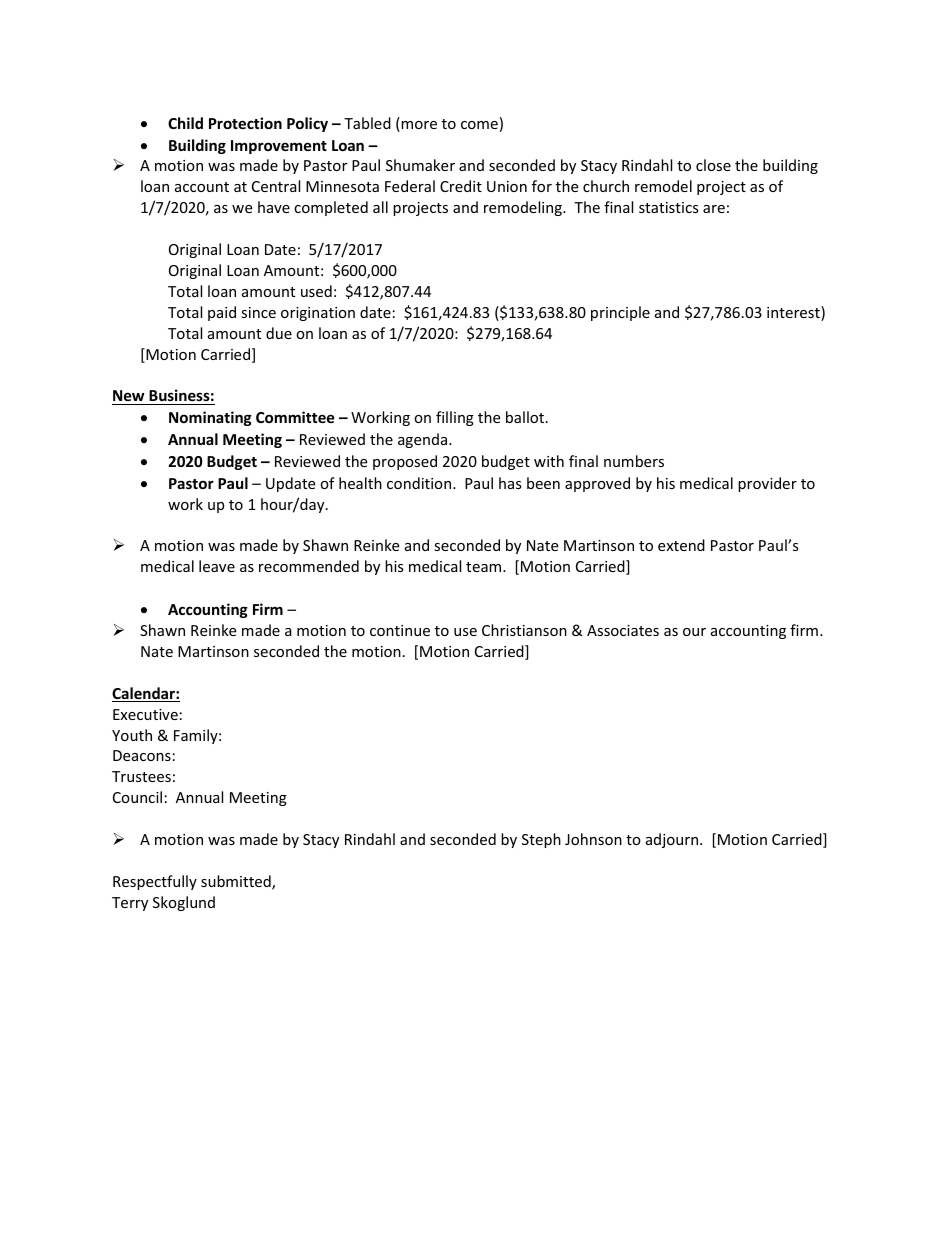  I want to click on come, so click(479, 125).
